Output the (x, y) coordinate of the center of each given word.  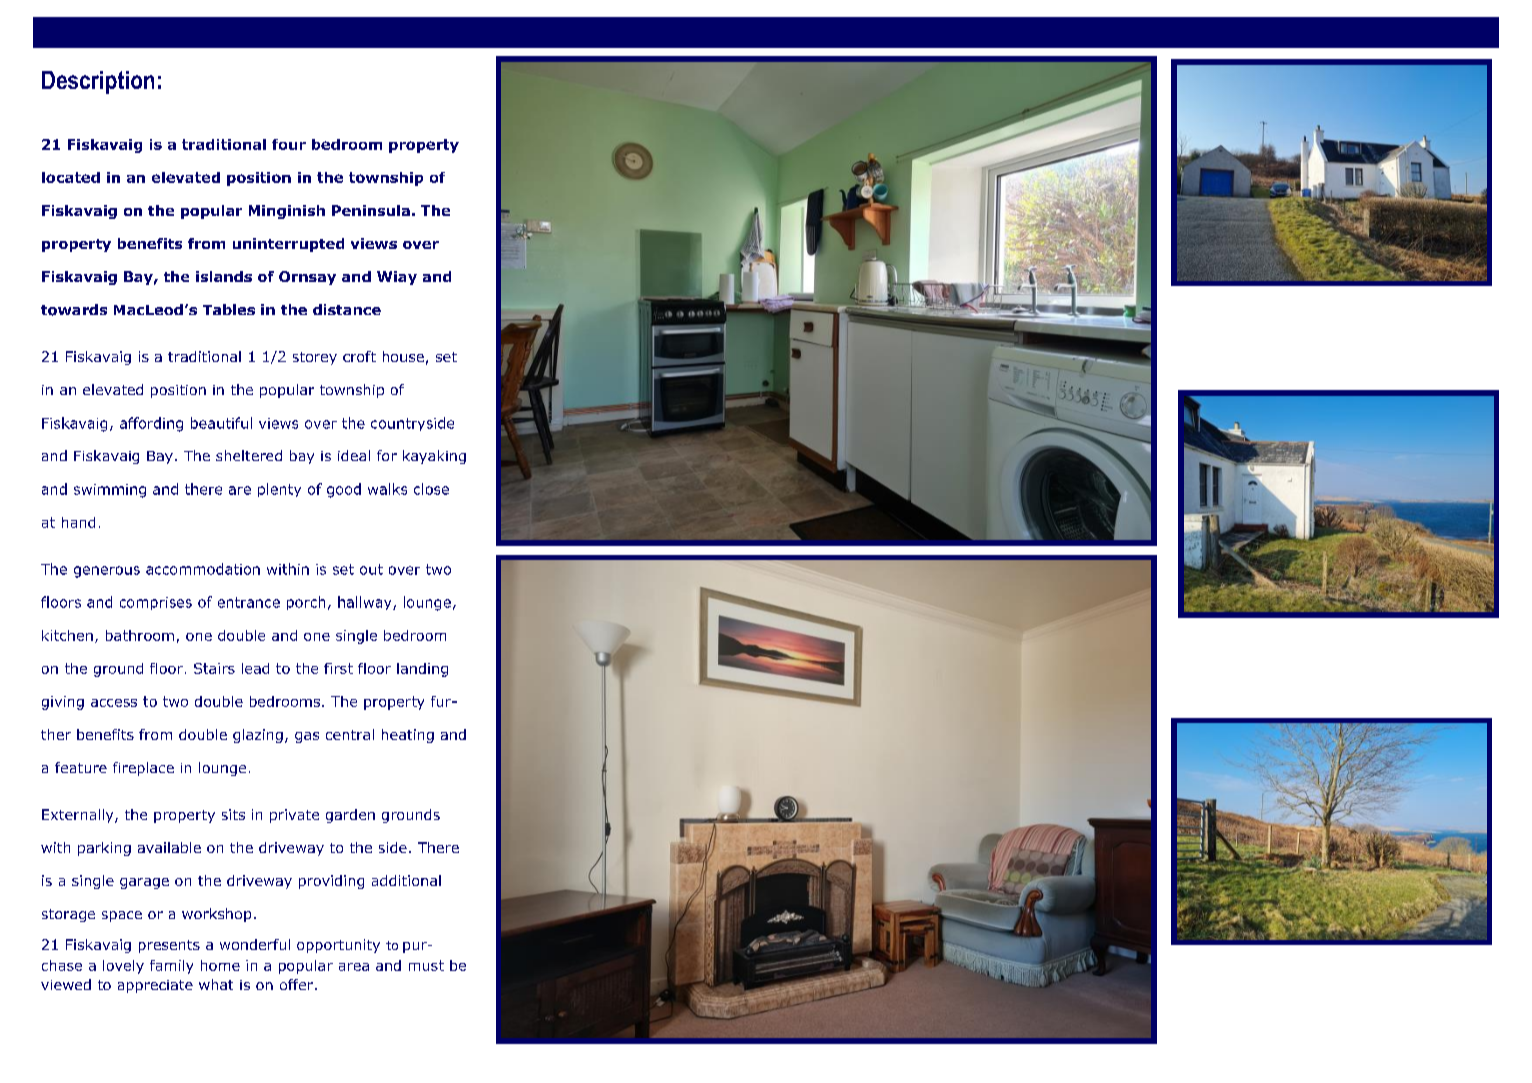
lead (255, 668)
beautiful (221, 423)
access (114, 703)
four (289, 144)
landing (422, 670)
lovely (123, 967)
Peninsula (371, 210)
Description (98, 82)
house (403, 356)
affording (151, 424)
